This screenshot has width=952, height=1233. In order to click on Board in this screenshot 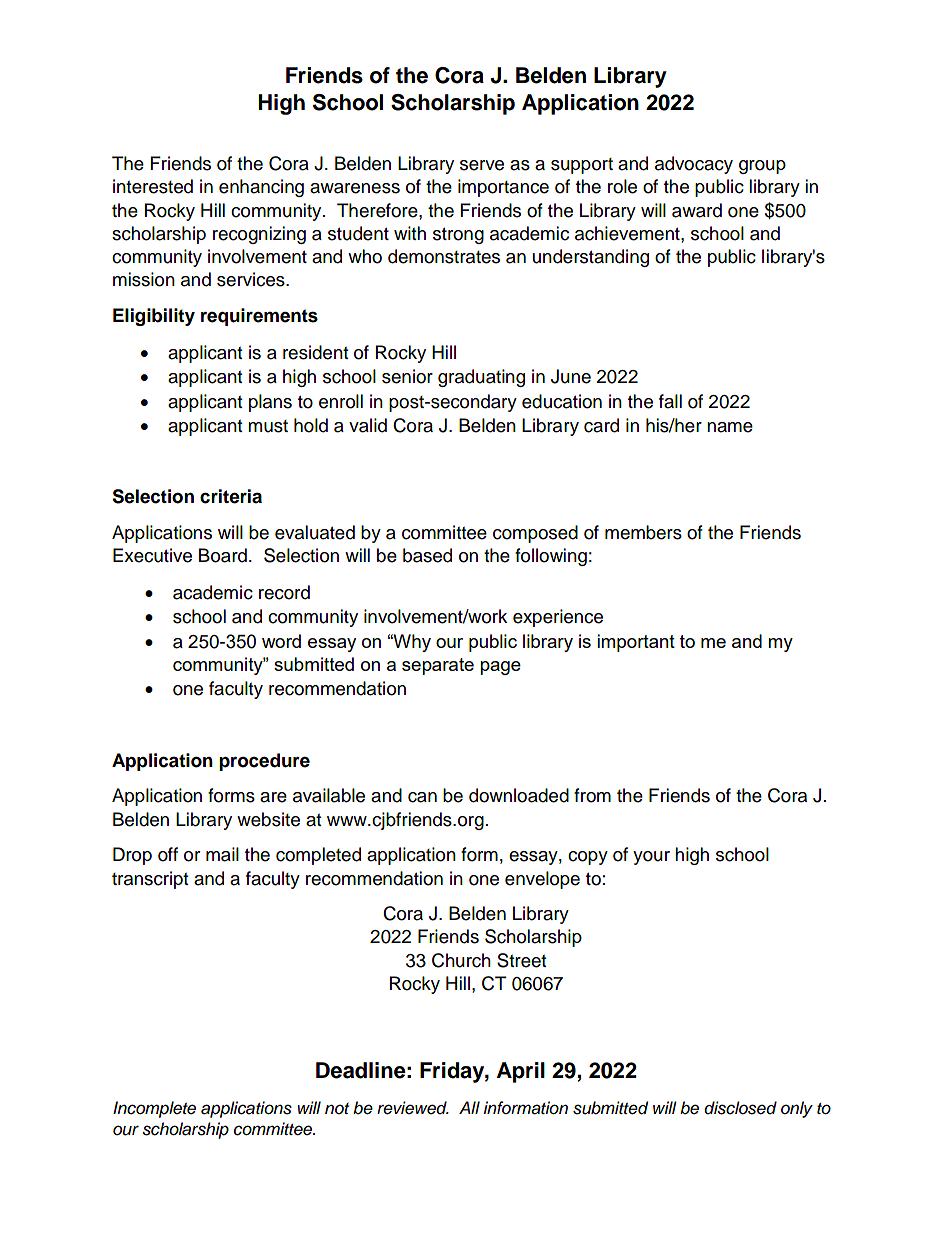, I will do `click(223, 555)`.
